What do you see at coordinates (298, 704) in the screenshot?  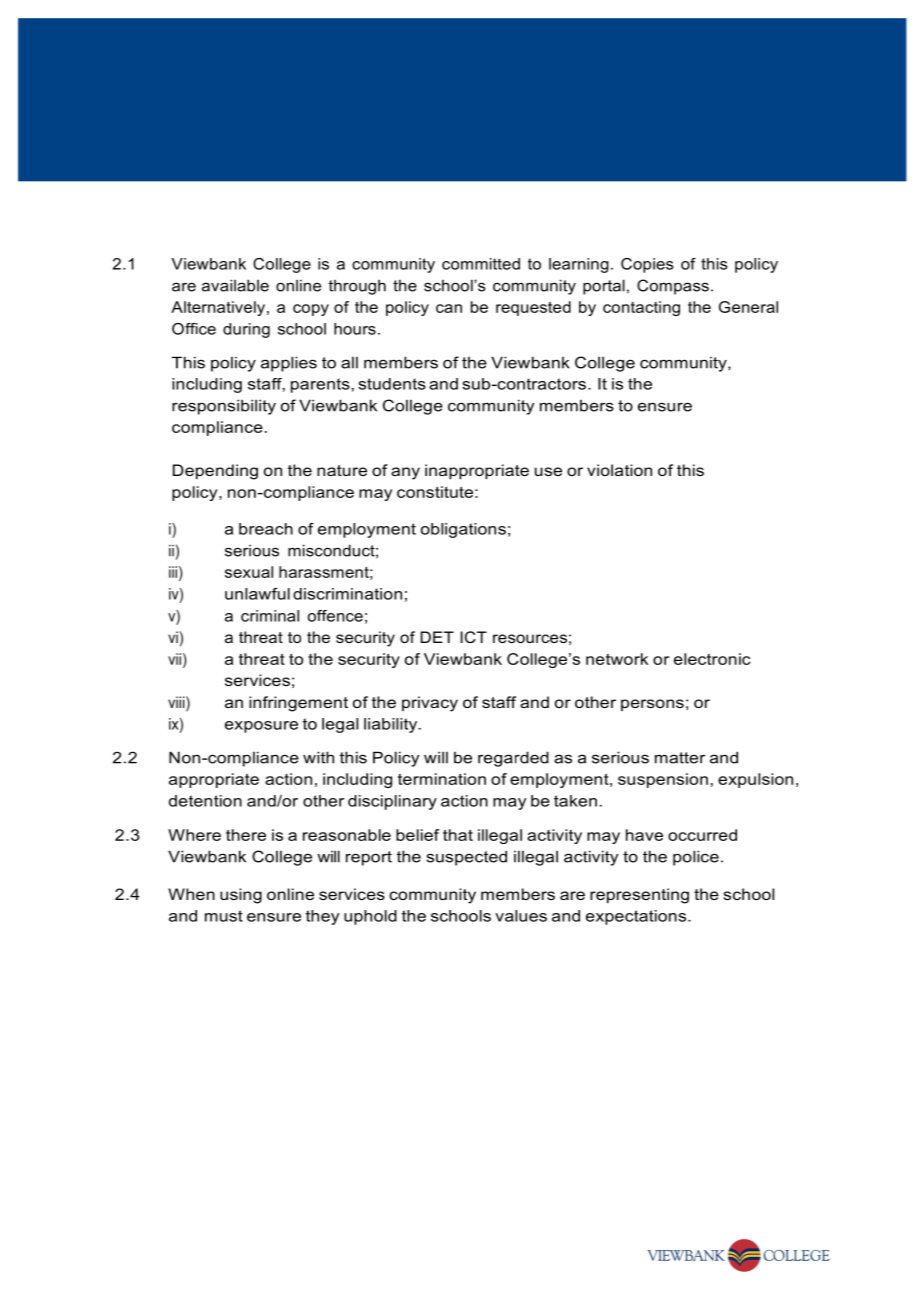 I see `infringement` at bounding box center [298, 704].
